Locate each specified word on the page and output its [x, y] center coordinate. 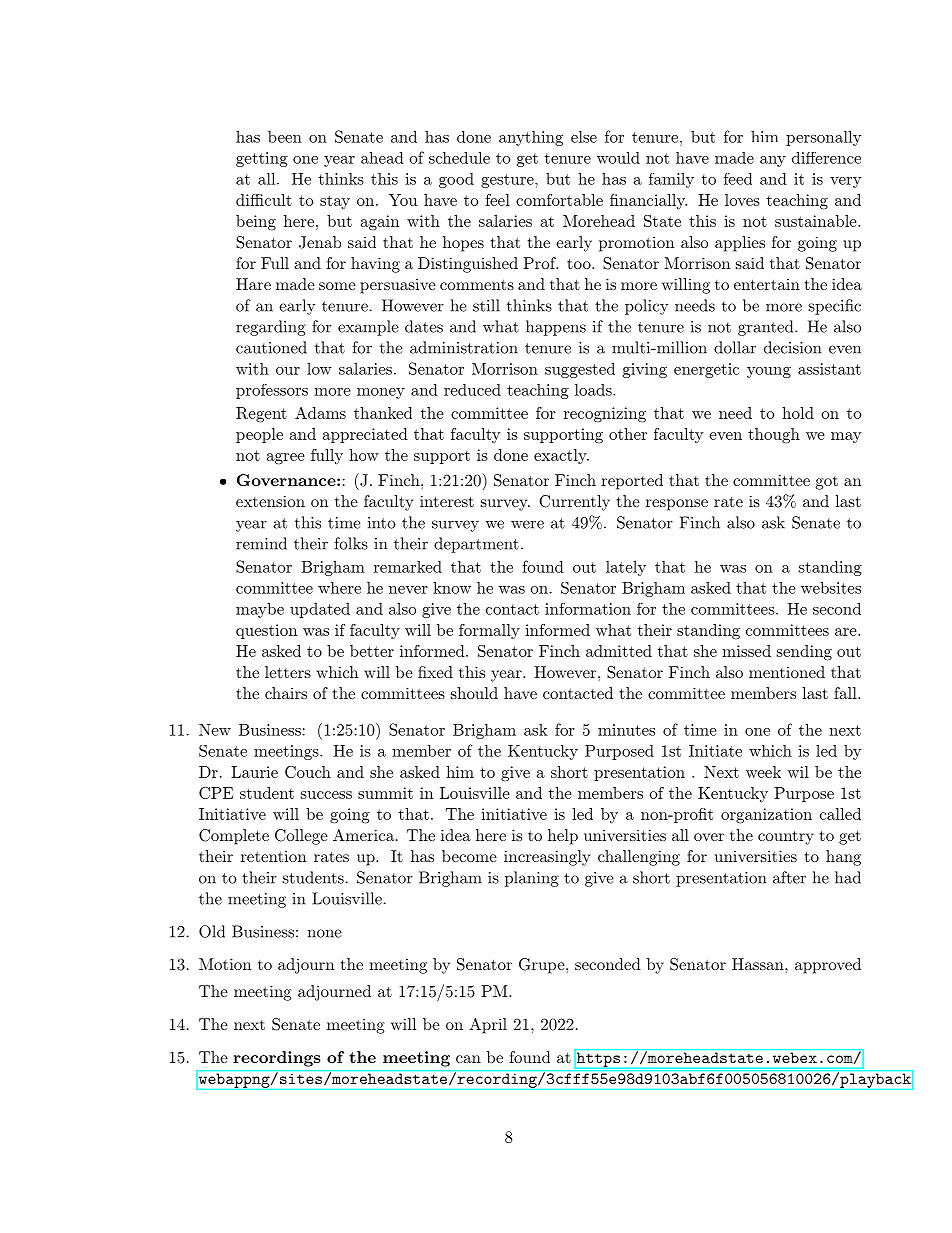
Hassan [759, 964]
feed [738, 179]
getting [262, 159]
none [324, 933]
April [488, 1026]
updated [320, 610]
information [588, 609]
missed [746, 651]
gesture [508, 181]
